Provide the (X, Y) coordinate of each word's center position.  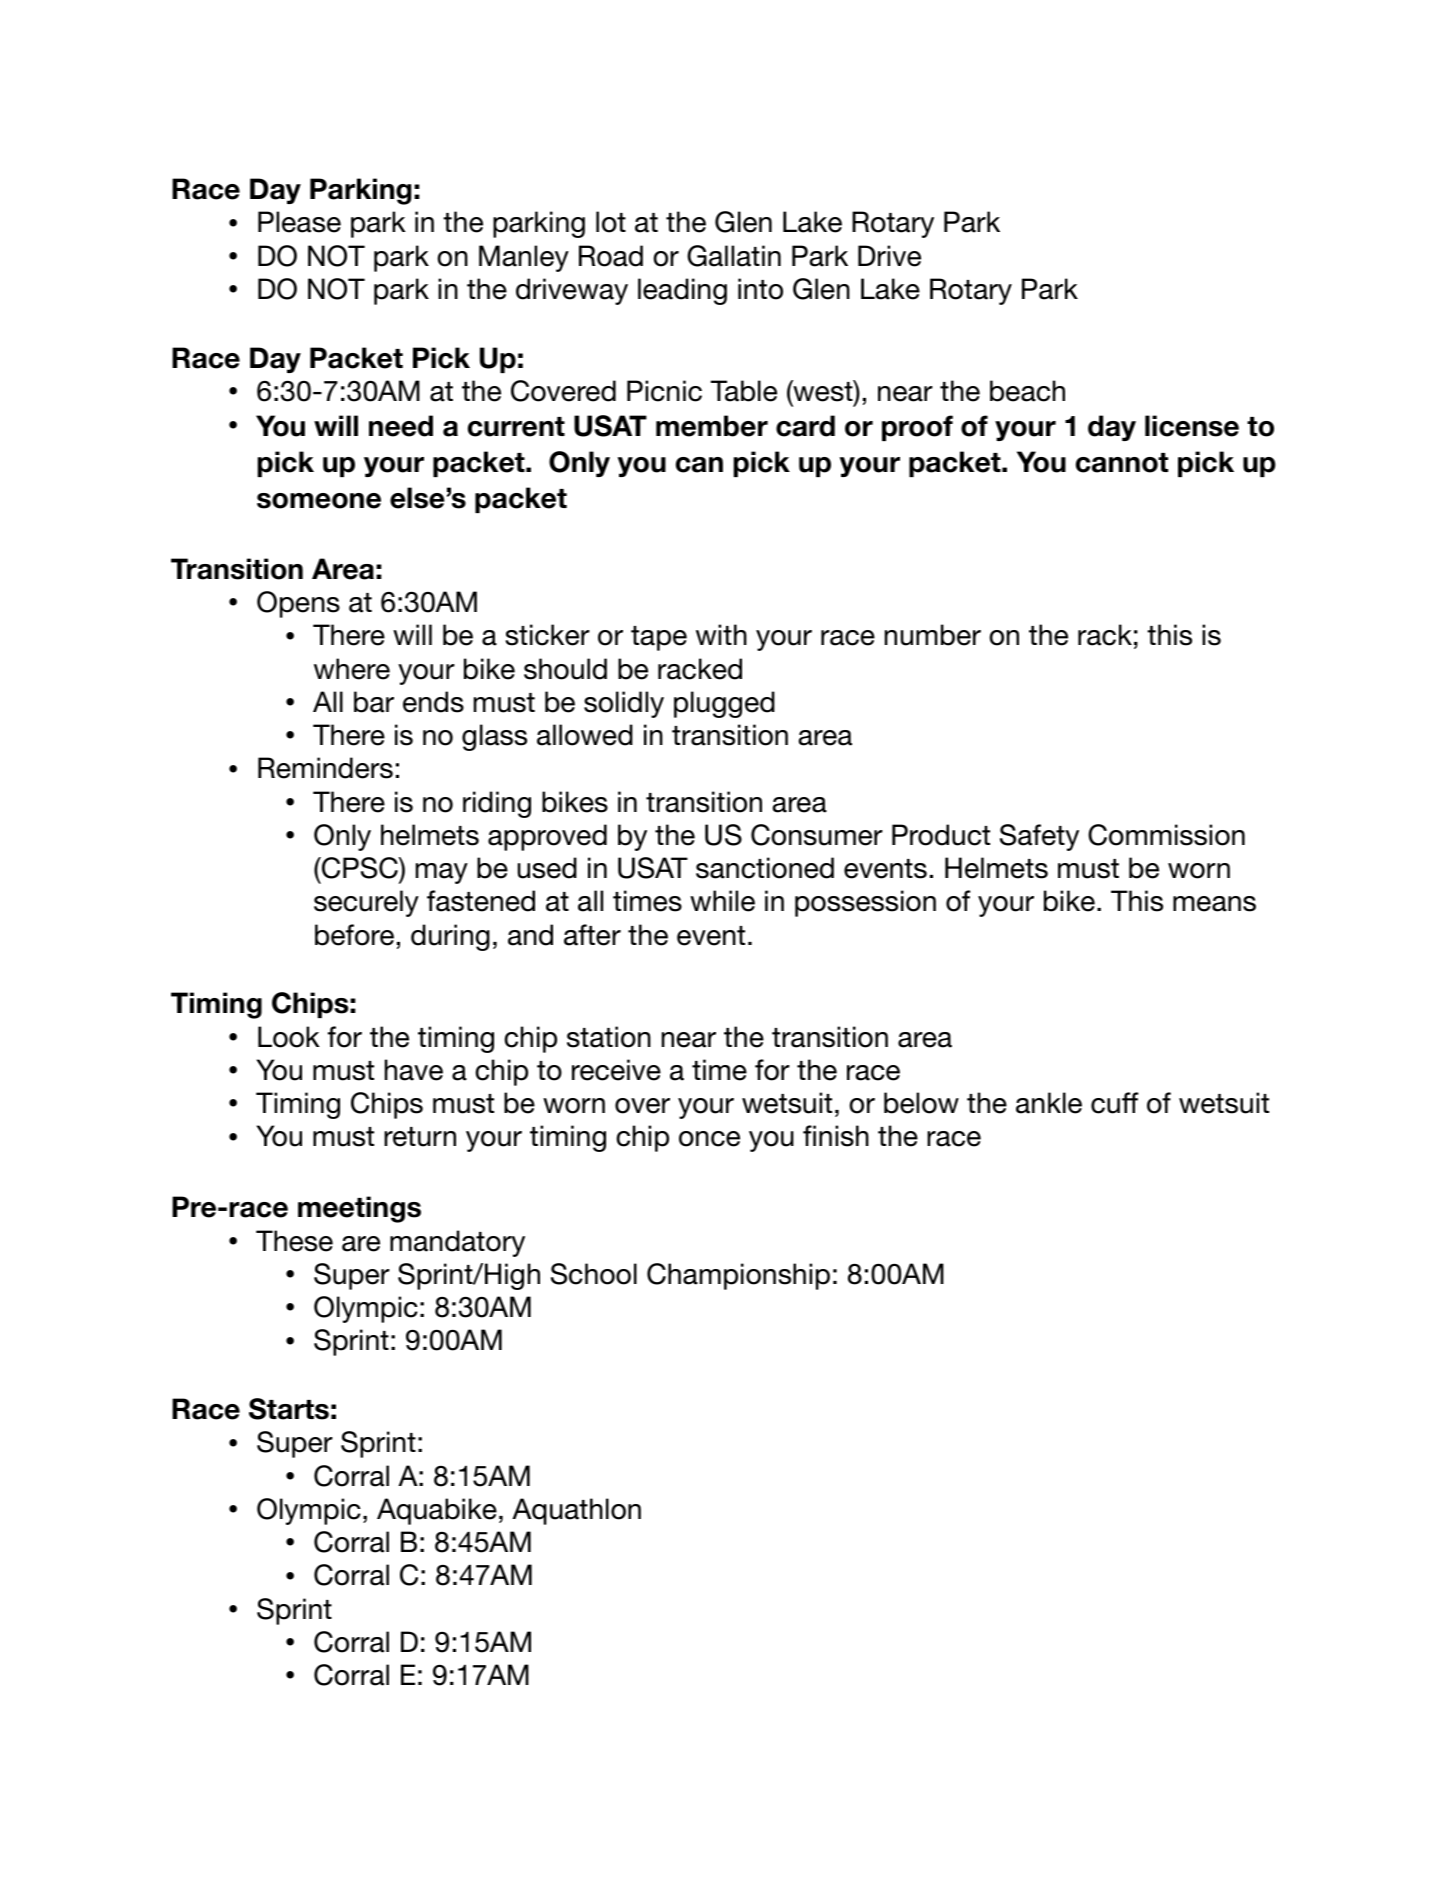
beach (1027, 391)
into (760, 289)
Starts (289, 1409)
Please (299, 222)
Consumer (817, 835)
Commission (1166, 835)
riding (497, 804)
